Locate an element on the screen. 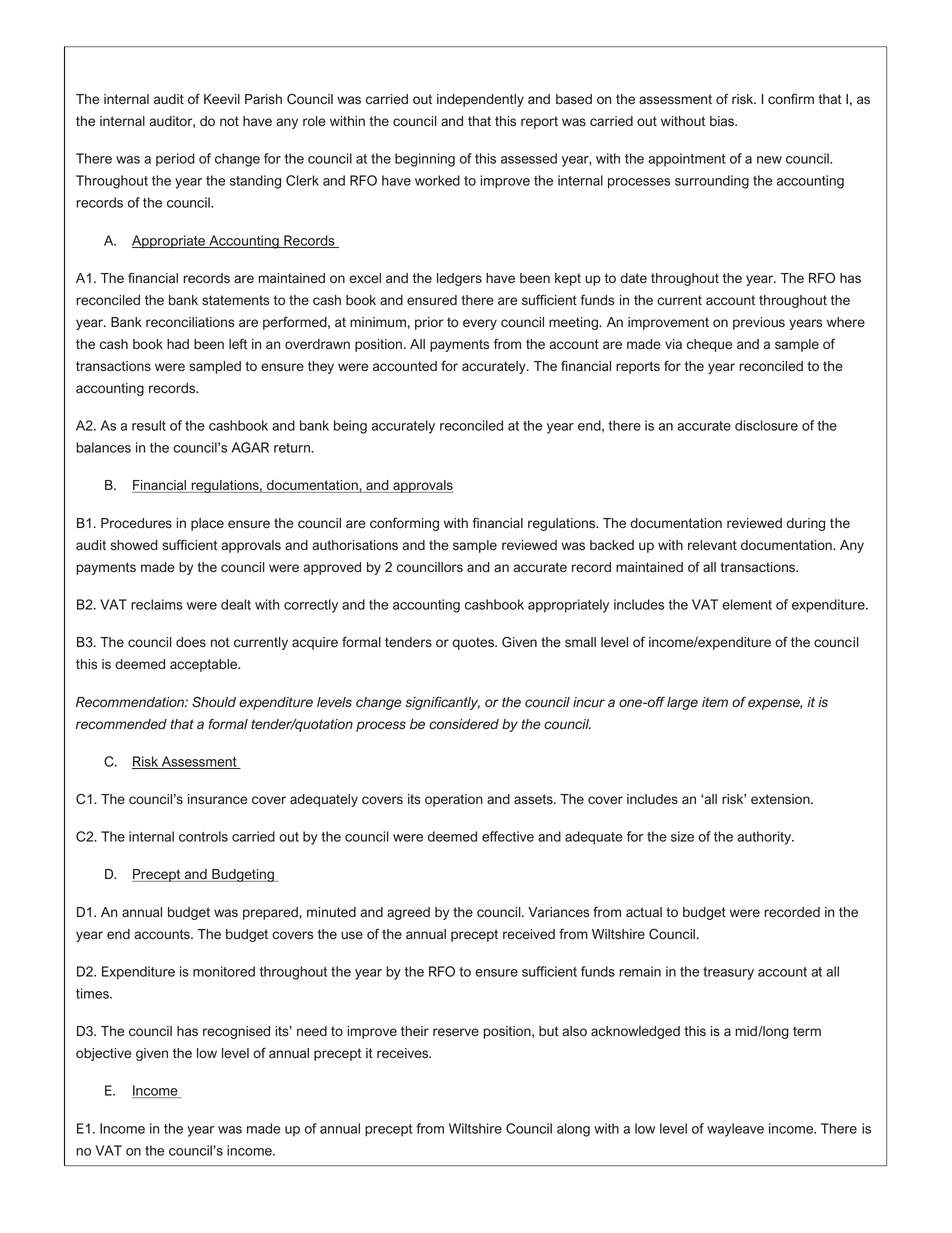 Image resolution: width=952 pixels, height=1233 pixels. dealt is located at coordinates (236, 604).
